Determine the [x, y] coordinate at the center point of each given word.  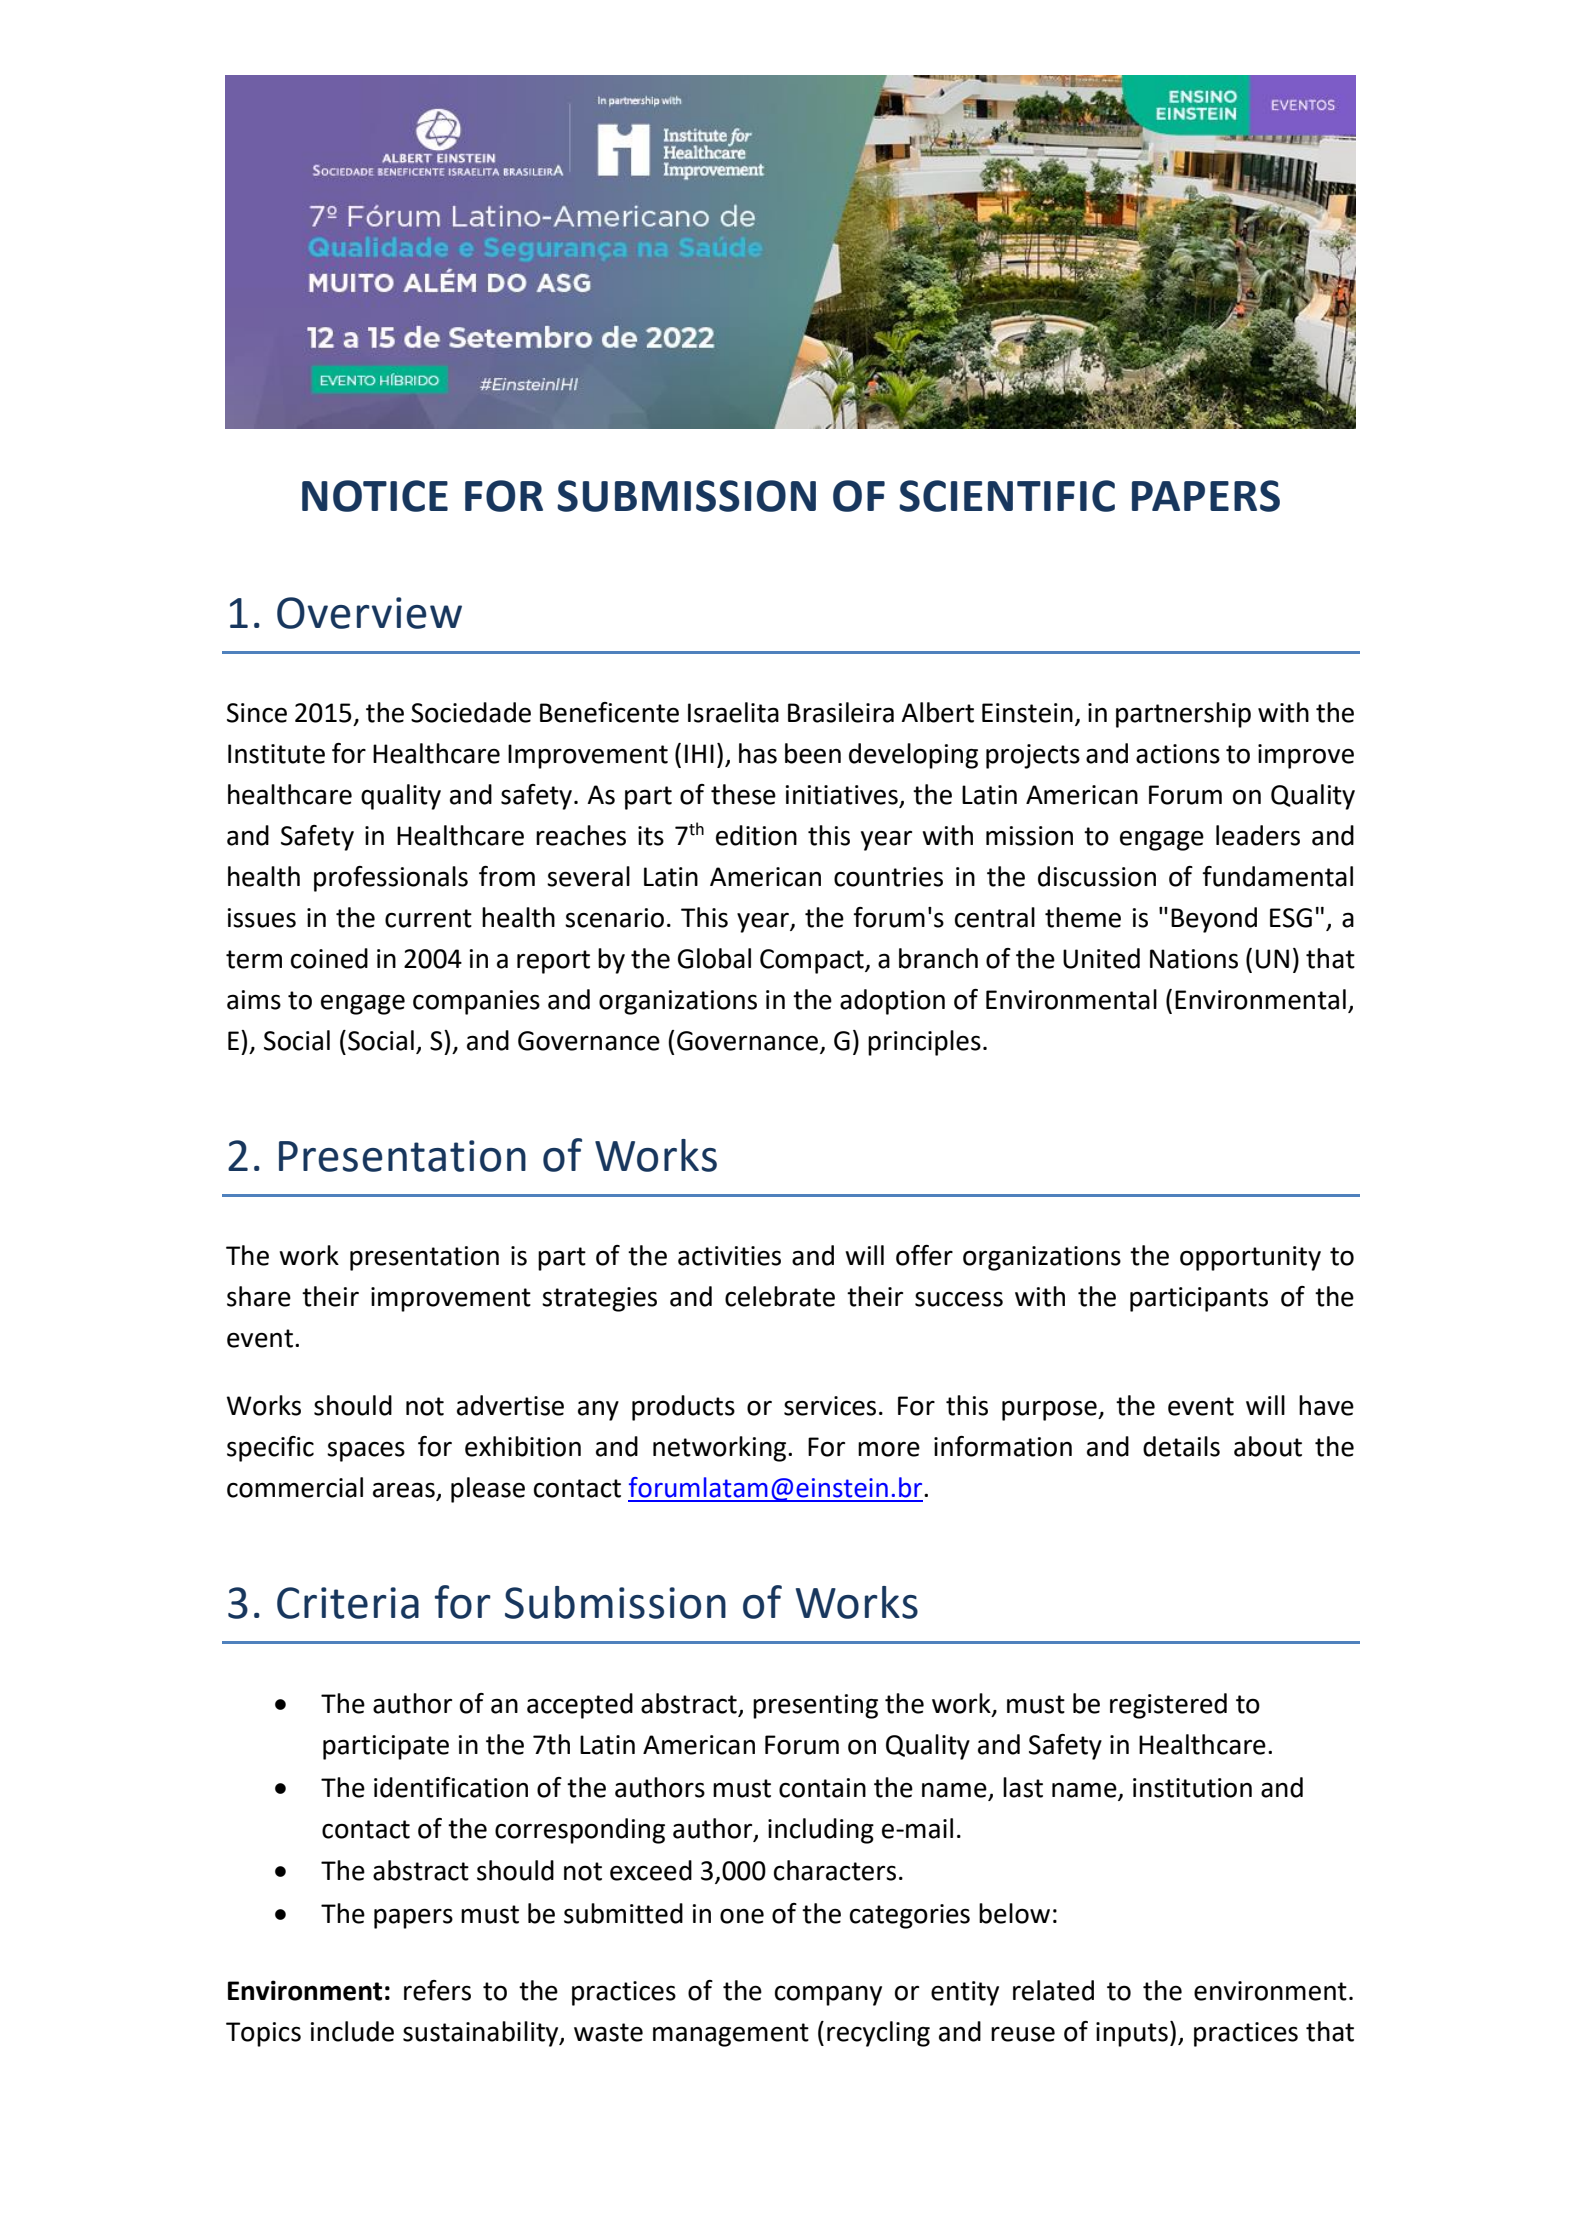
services [830, 1406]
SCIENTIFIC [1007, 496]
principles [924, 1043]
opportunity [1250, 1258]
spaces [366, 1451]
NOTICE [375, 496]
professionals [391, 879]
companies [476, 1002]
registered [1168, 1706]
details [1181, 1446]
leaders [1258, 835]
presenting [815, 1706]
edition [756, 835]
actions [1178, 754]
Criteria [348, 1603]
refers [437, 1990]
